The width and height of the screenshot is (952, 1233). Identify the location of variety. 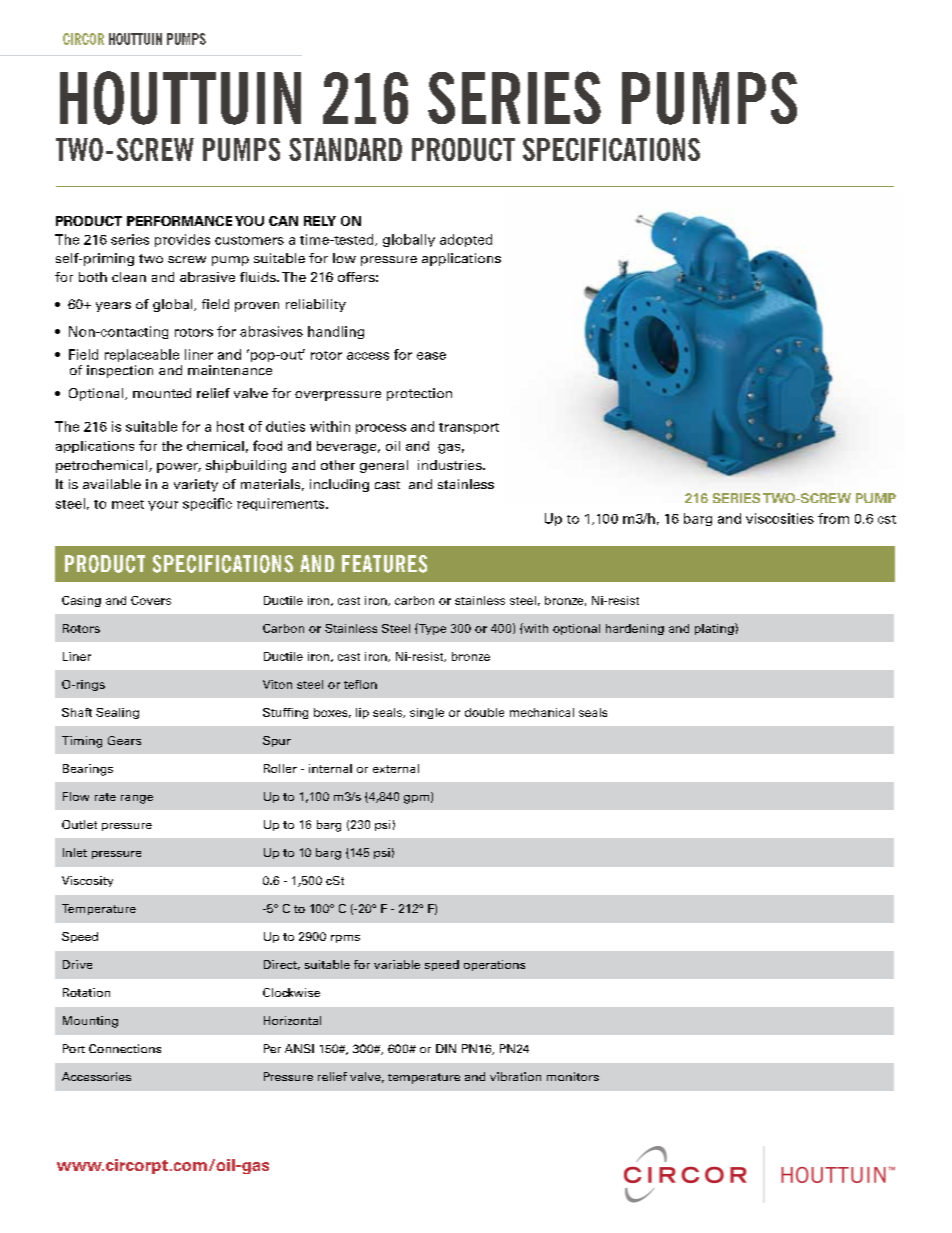
(196, 485).
